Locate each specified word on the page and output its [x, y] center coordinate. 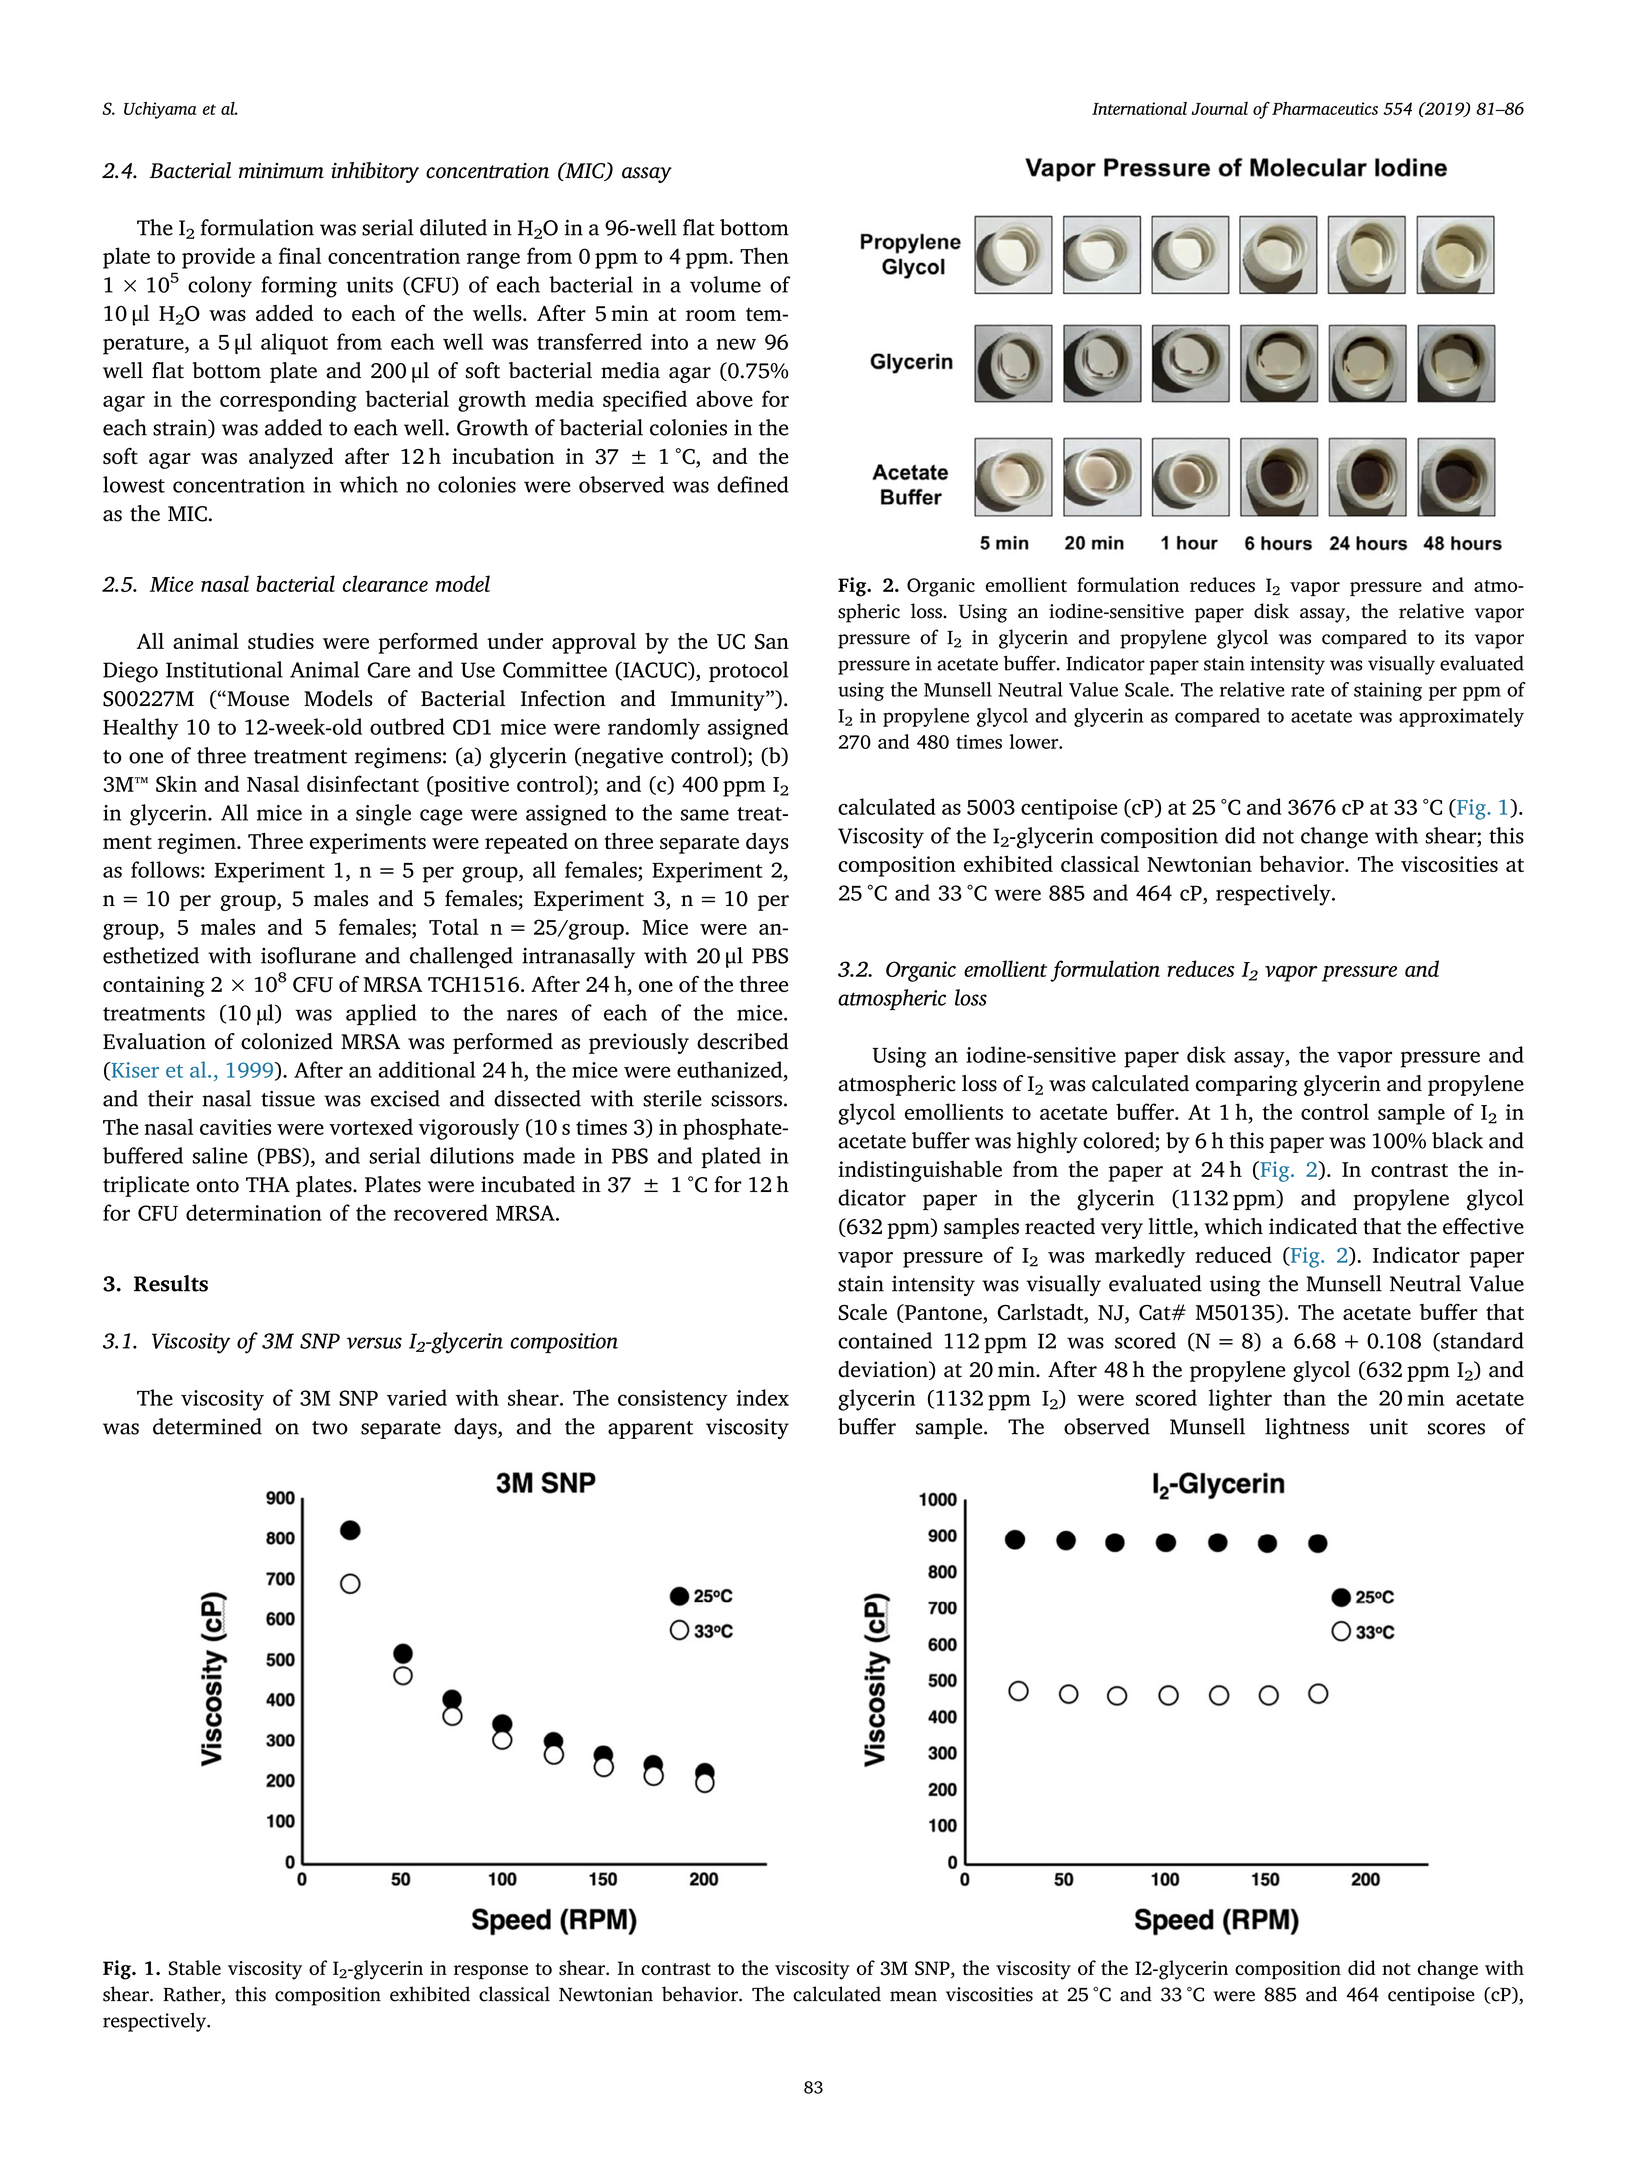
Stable [195, 1968]
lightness [1307, 1429]
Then [764, 255]
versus [374, 1343]
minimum [281, 171]
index [763, 1397]
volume [725, 284]
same [705, 815]
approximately [1461, 717]
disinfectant [363, 783]
